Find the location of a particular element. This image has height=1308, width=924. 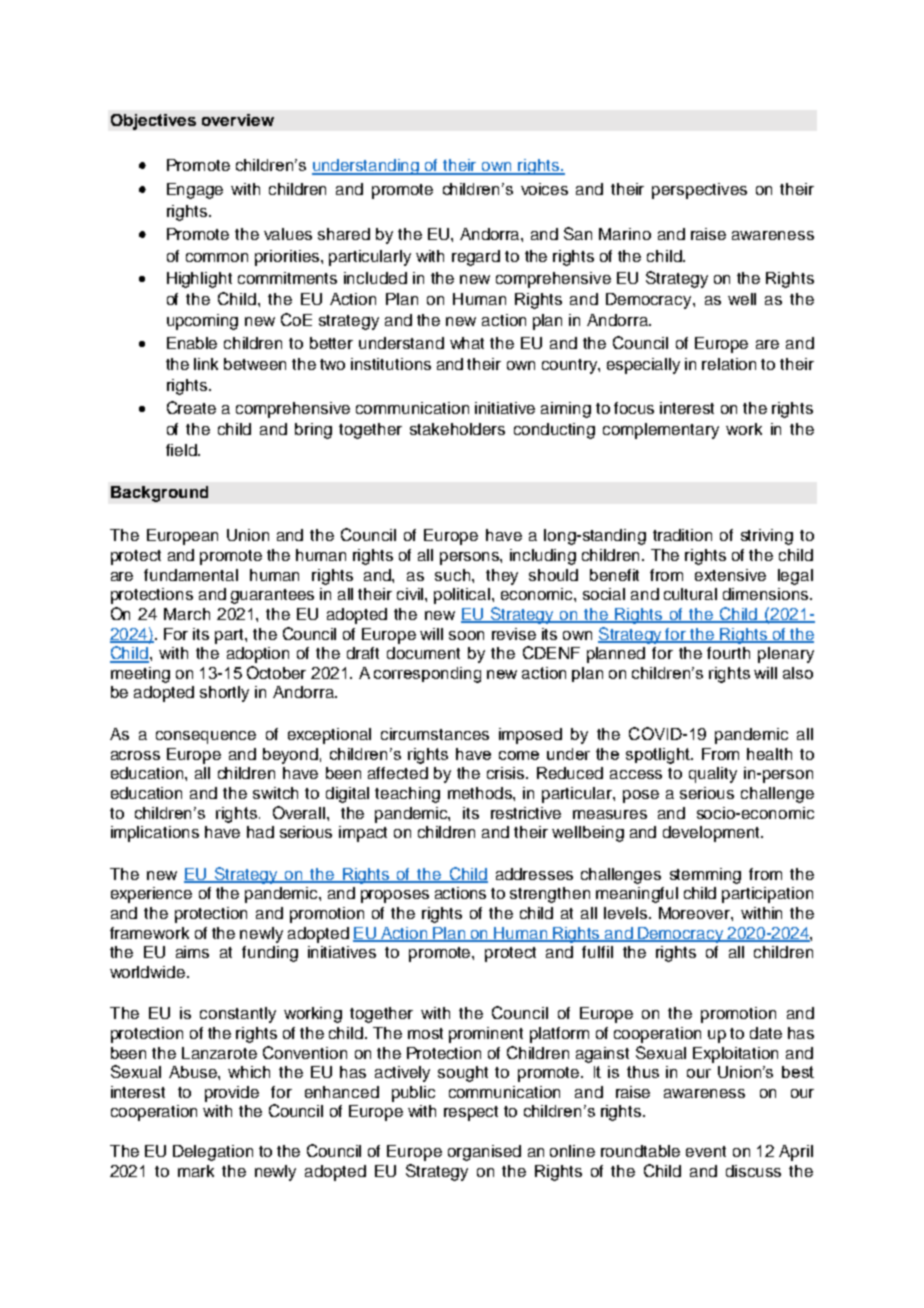

overview is located at coordinates (238, 120).
